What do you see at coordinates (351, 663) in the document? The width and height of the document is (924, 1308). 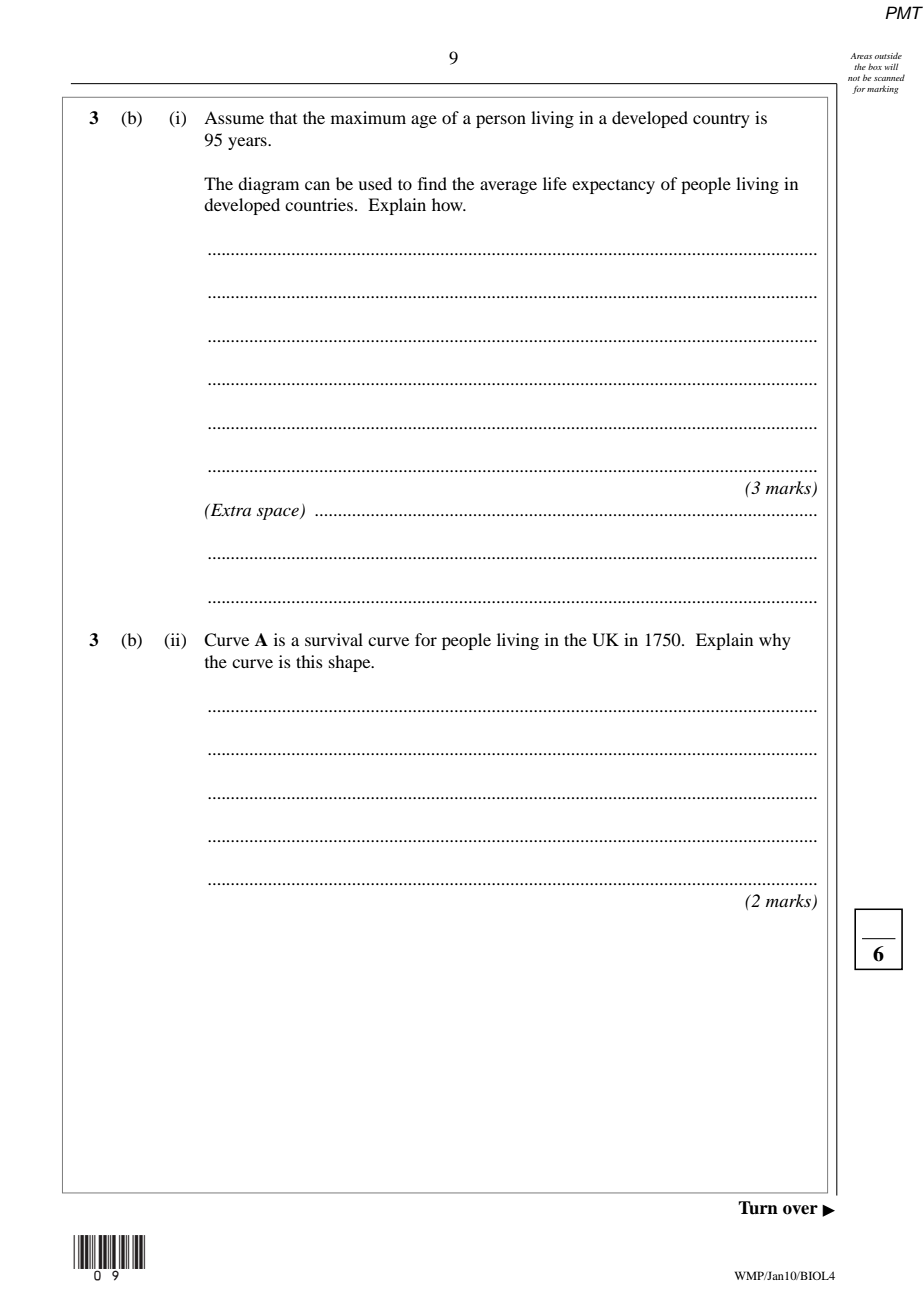 I see `shape` at bounding box center [351, 663].
